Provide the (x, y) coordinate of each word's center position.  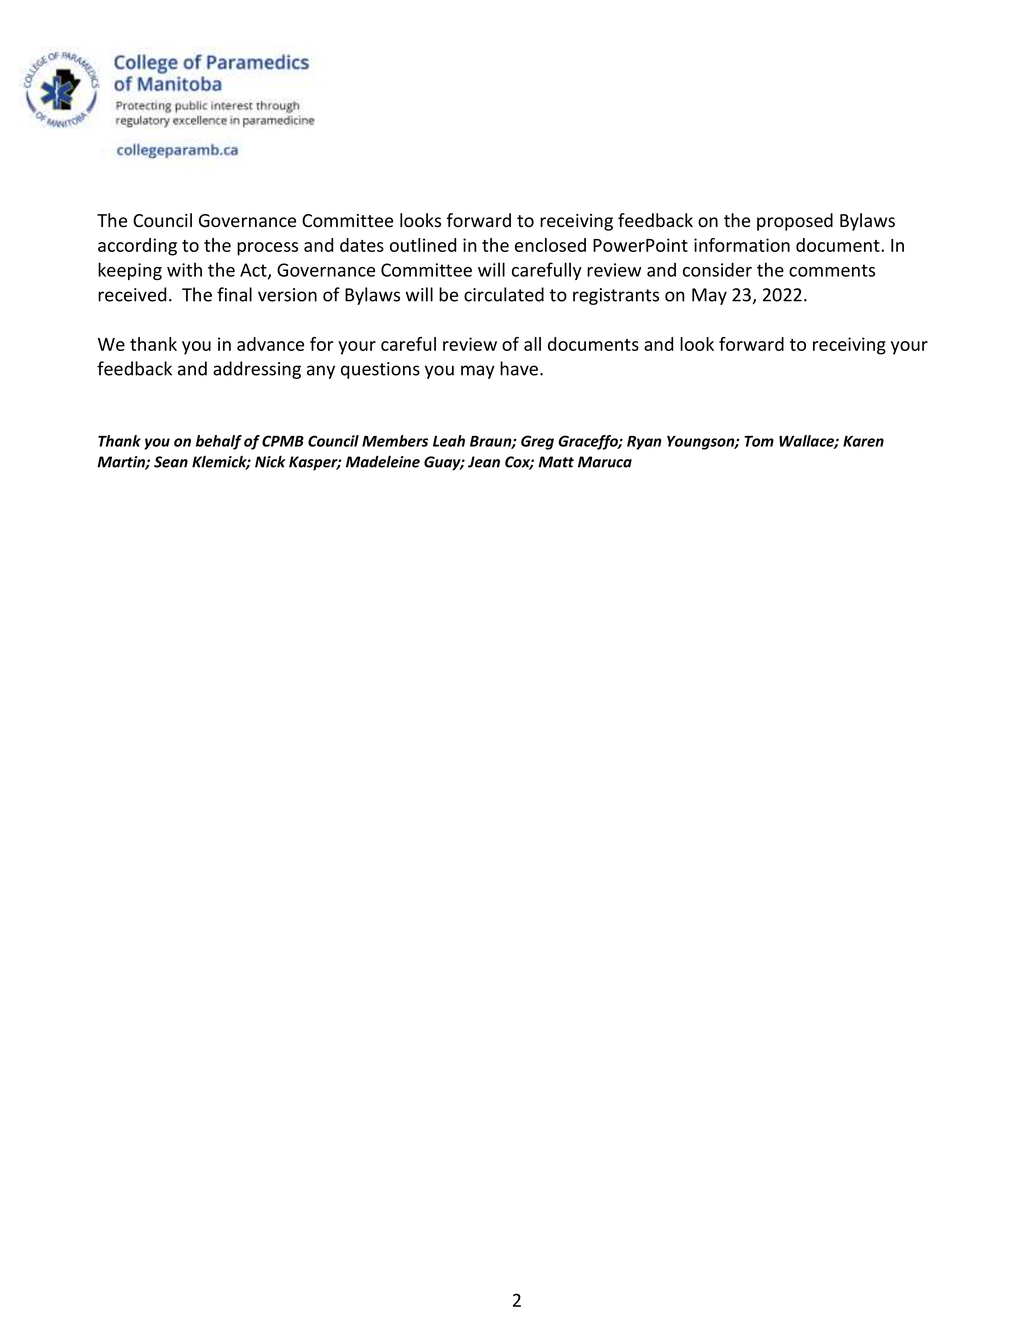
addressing (257, 370)
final (234, 294)
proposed (795, 222)
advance (270, 344)
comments (832, 270)
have (520, 368)
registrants (616, 296)
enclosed (550, 245)
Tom (759, 441)
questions (380, 370)
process (267, 249)
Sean (171, 462)
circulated (504, 294)
